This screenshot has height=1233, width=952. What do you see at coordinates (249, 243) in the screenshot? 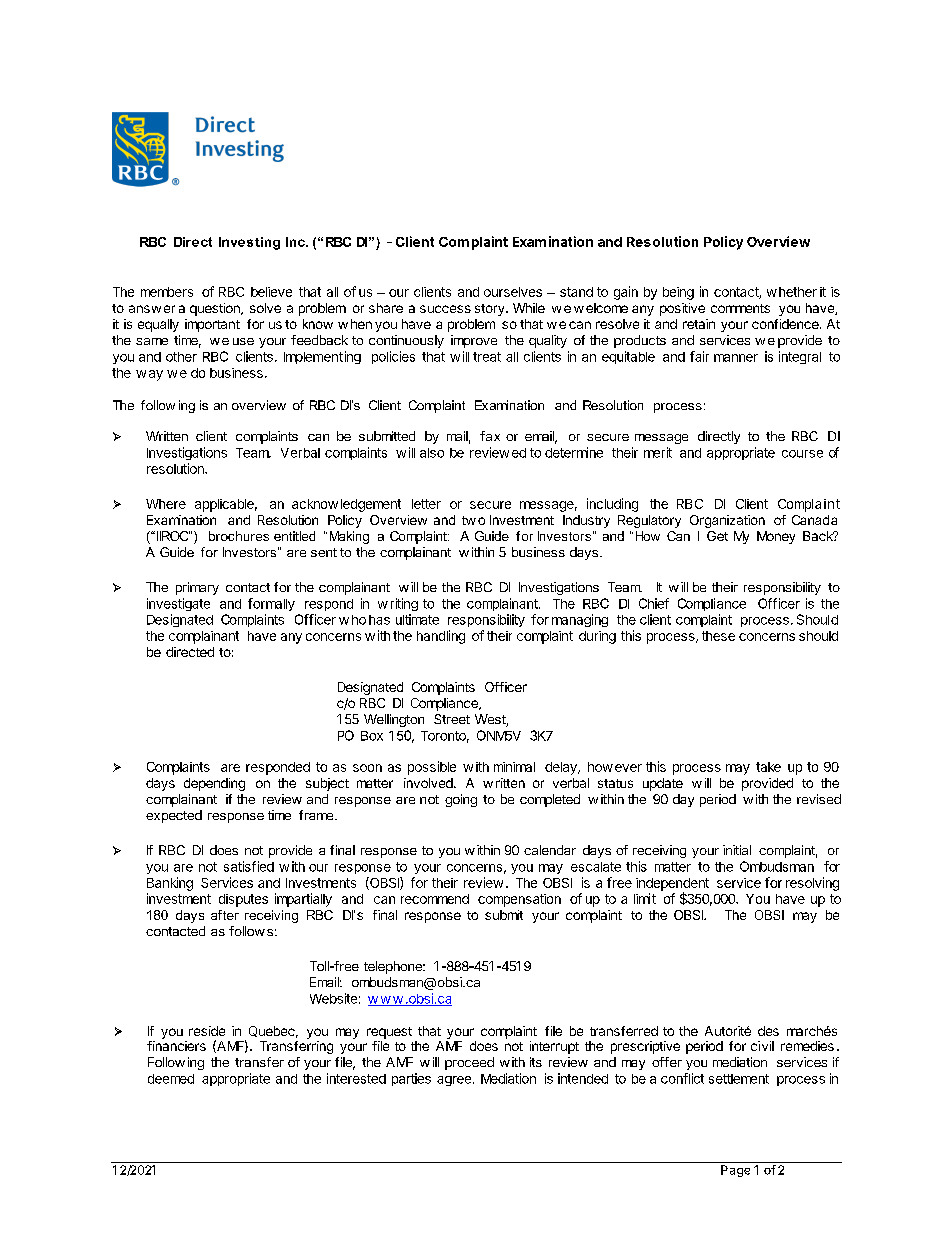
I see `Investing` at bounding box center [249, 243].
